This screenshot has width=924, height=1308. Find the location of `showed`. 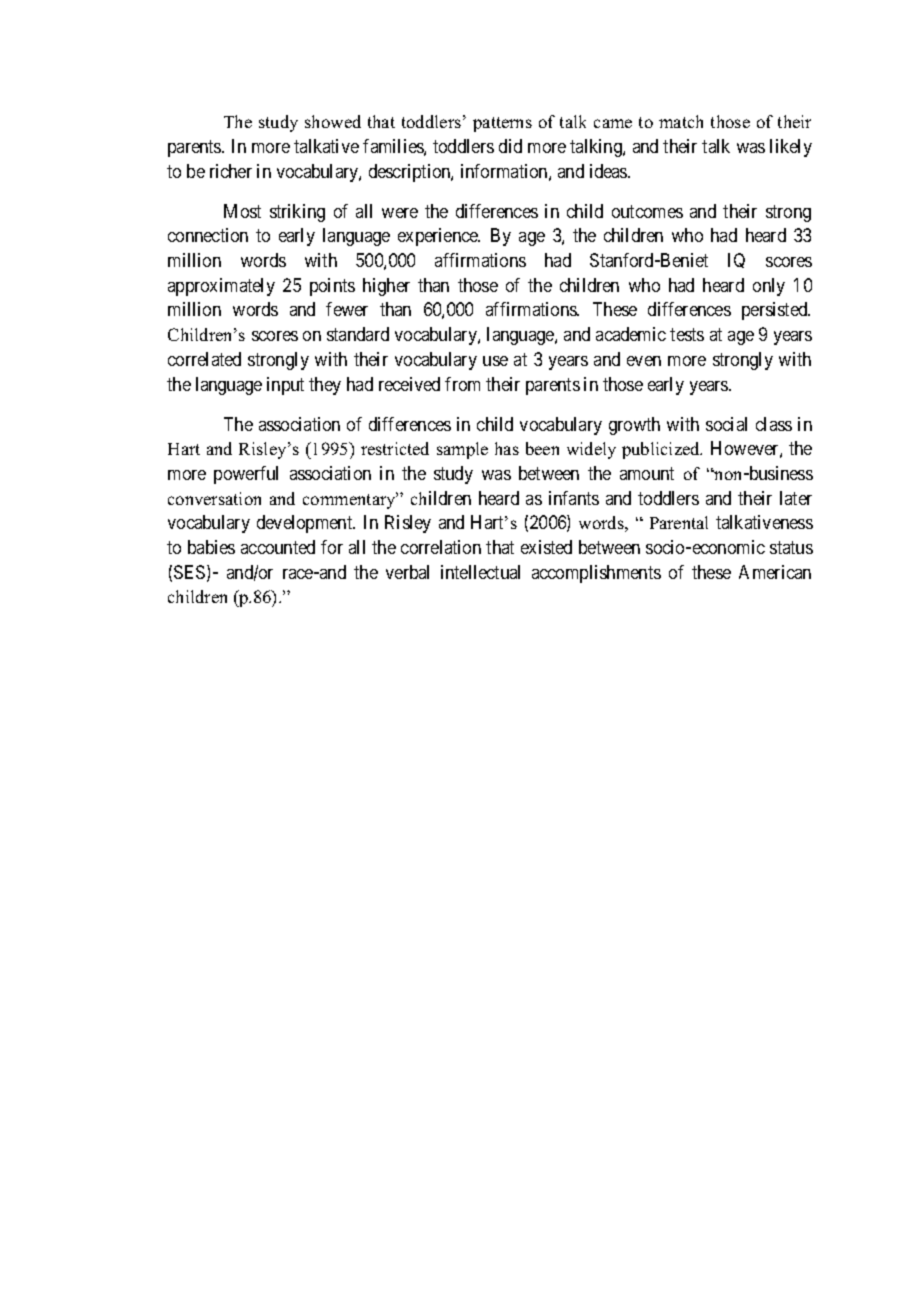

showed is located at coordinates (333, 121).
